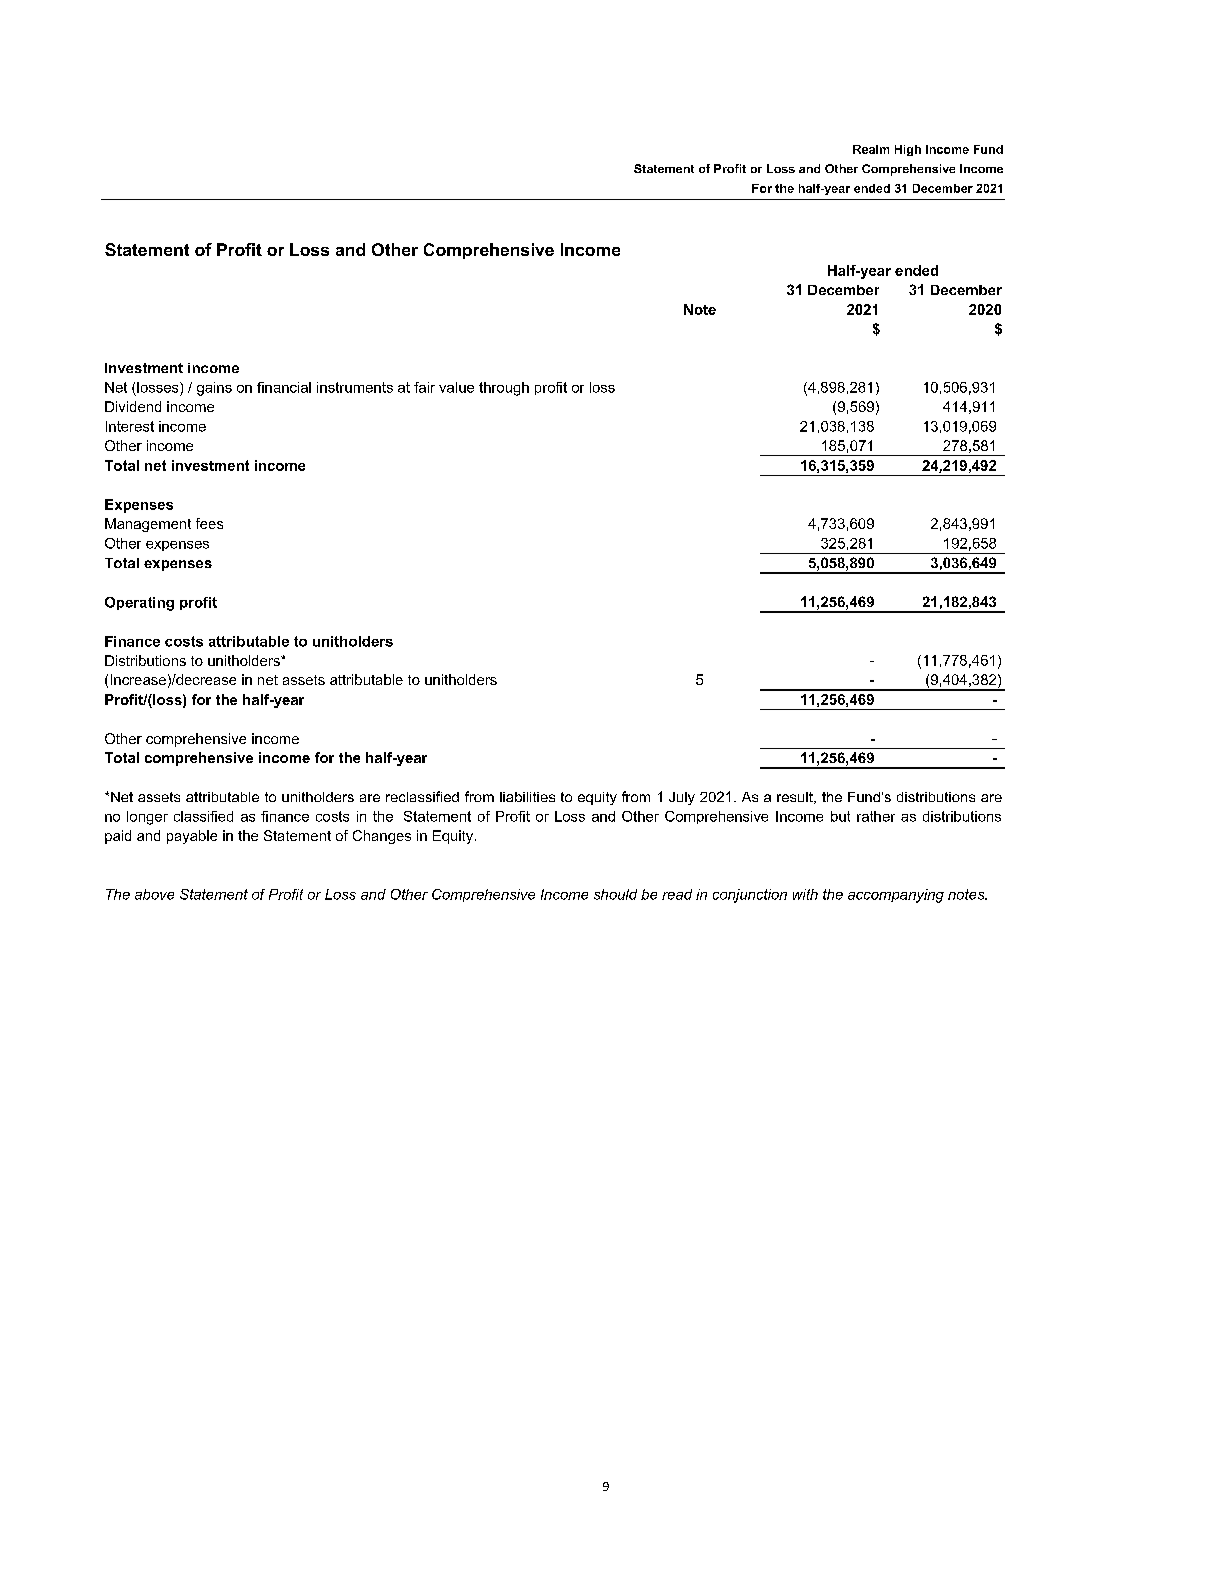  Describe the element at coordinates (871, 149) in the image. I see `Realm` at that location.
